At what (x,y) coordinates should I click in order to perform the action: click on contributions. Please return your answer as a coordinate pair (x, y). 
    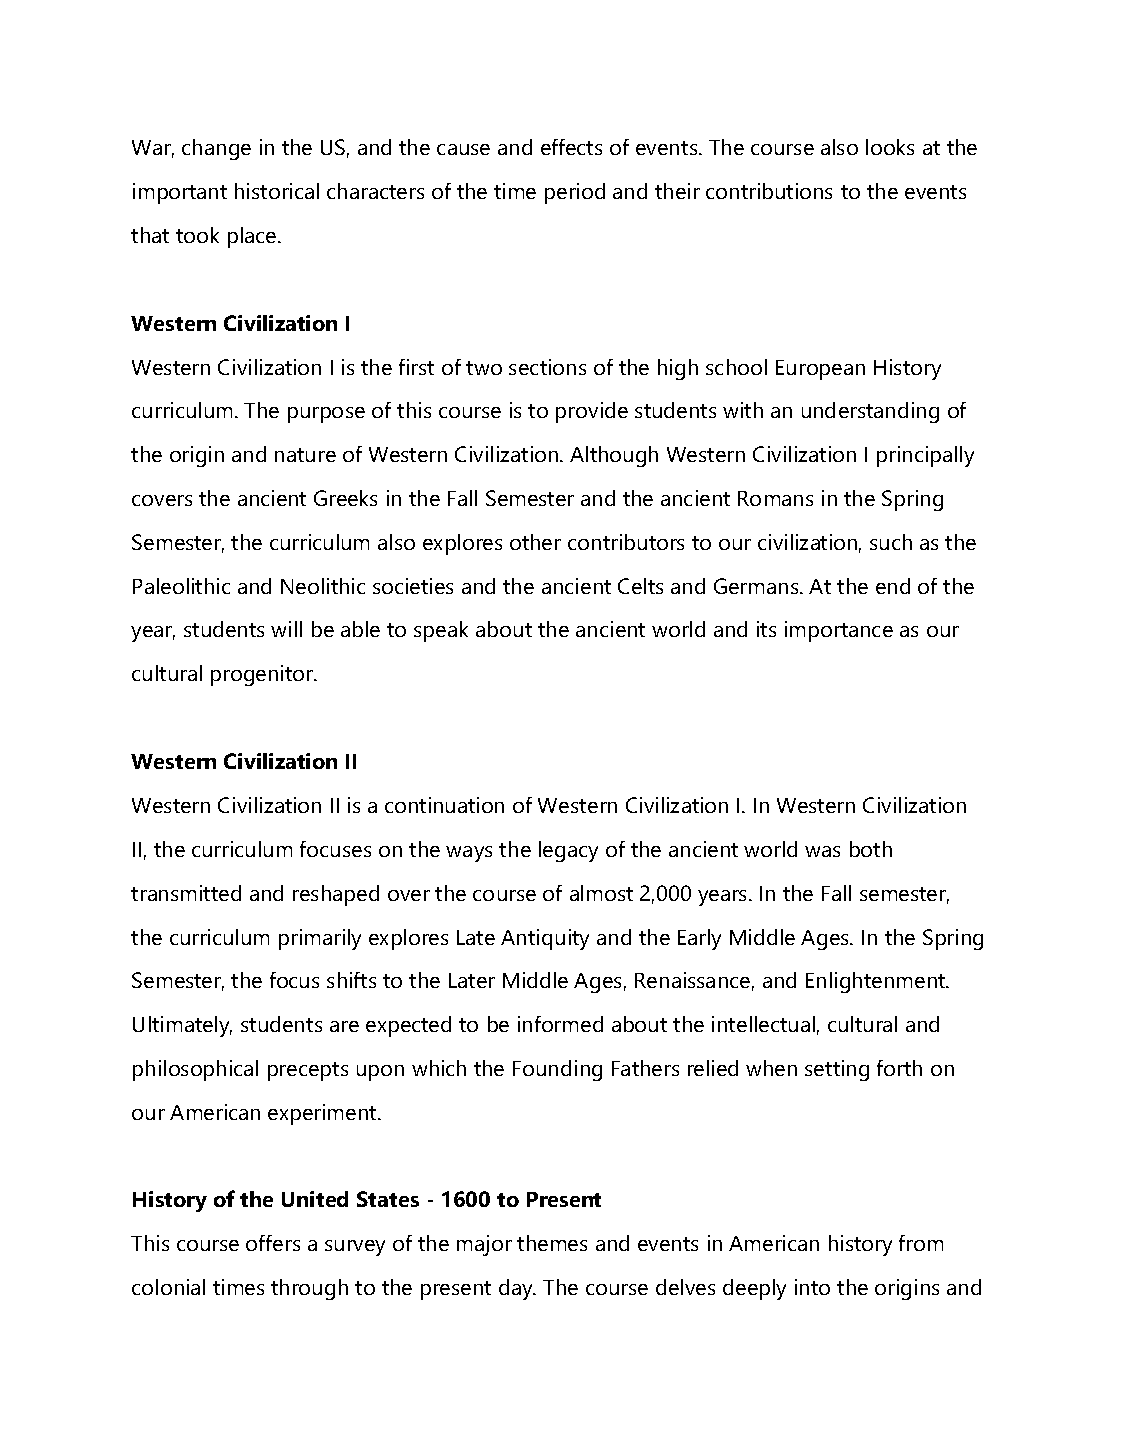
    Looking at the image, I should click on (769, 191).
